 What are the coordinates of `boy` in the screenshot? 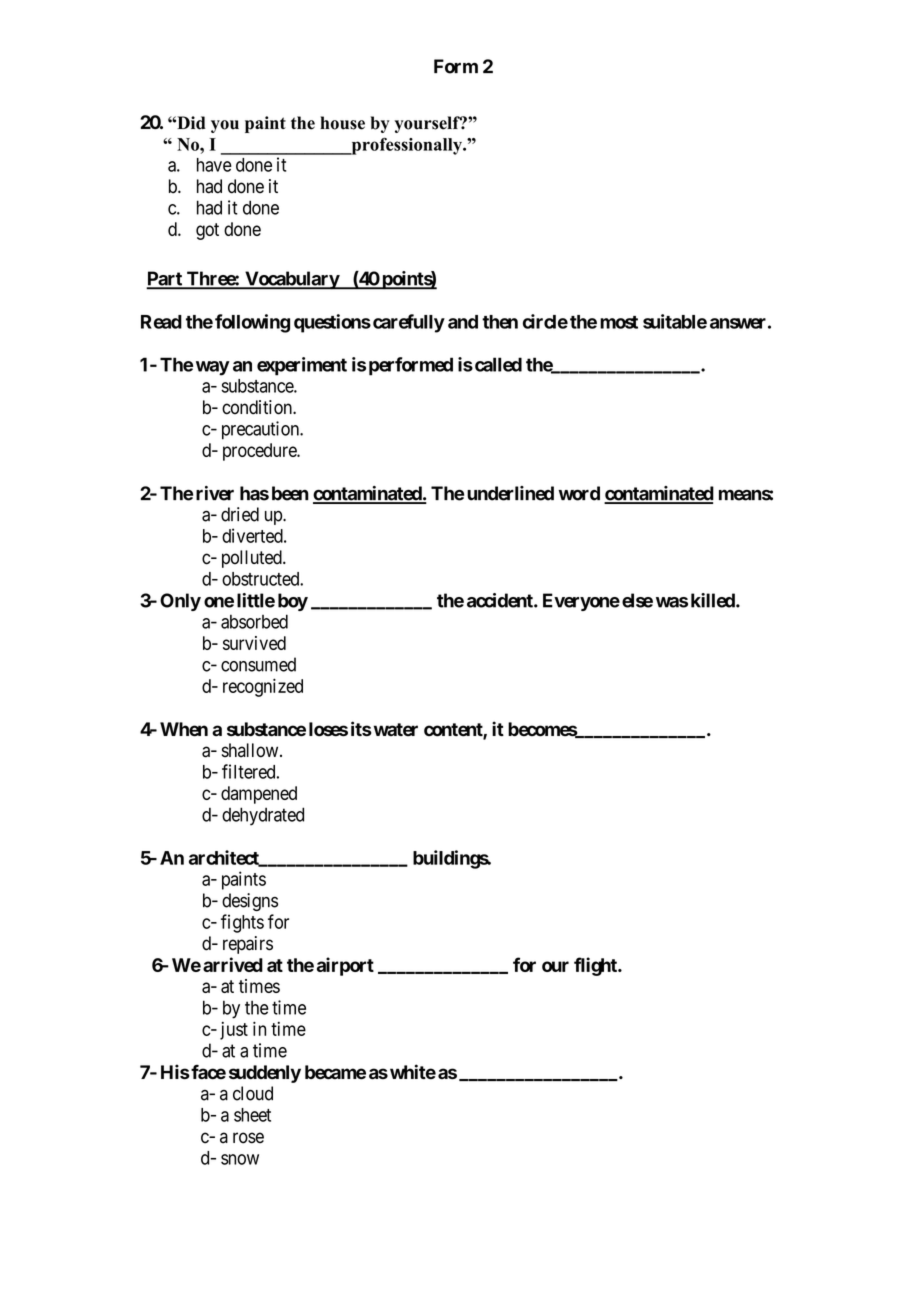 It's located at (293, 602).
